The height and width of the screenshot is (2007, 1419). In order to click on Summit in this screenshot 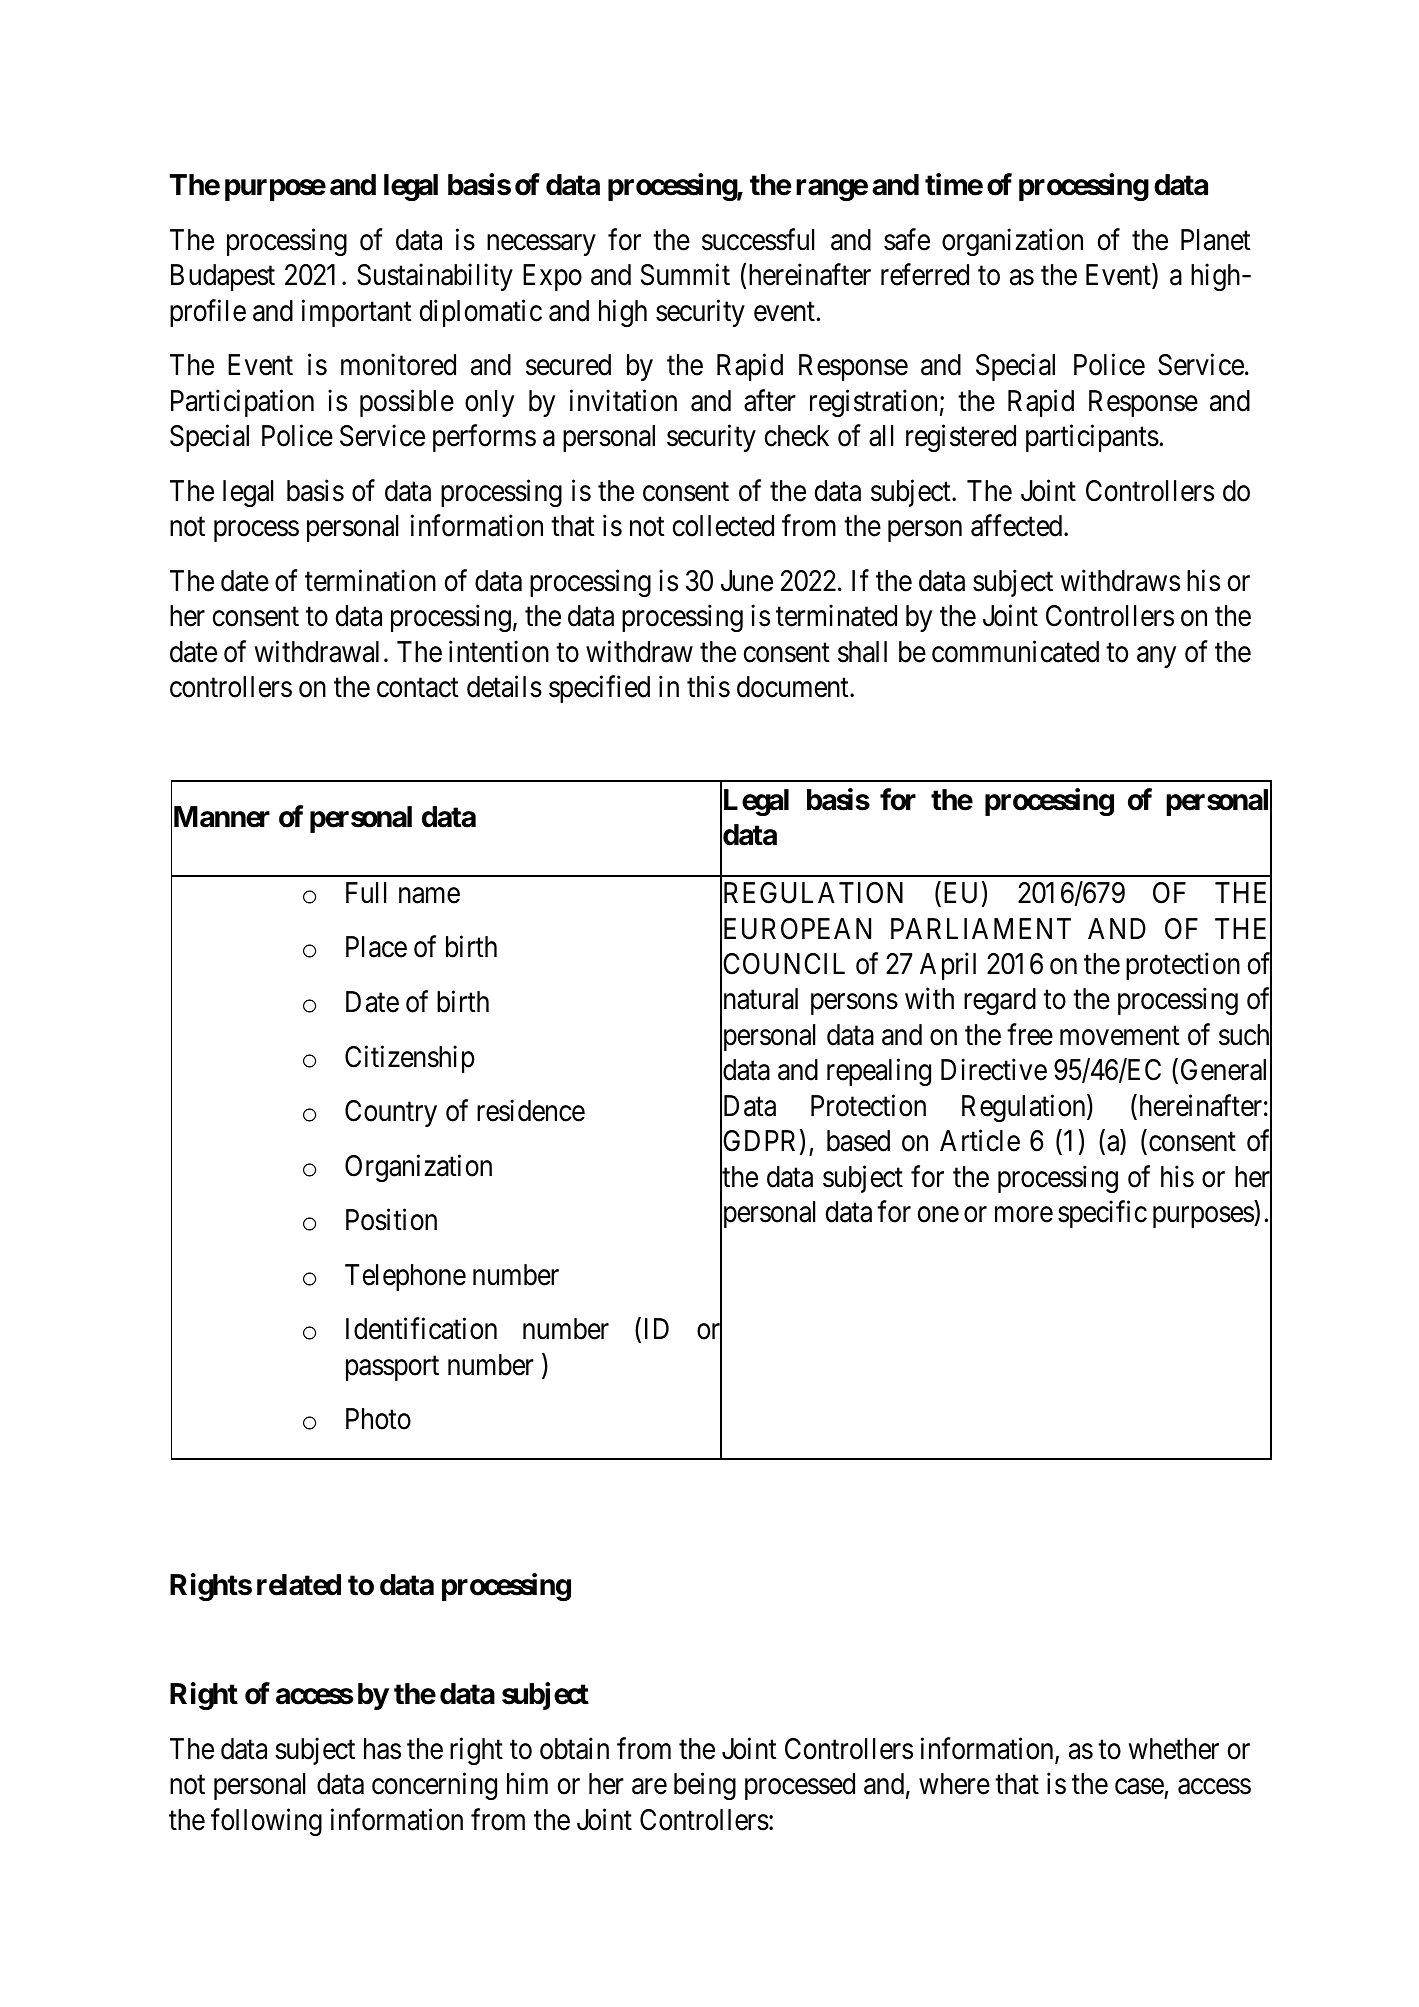, I will do `click(685, 275)`.
